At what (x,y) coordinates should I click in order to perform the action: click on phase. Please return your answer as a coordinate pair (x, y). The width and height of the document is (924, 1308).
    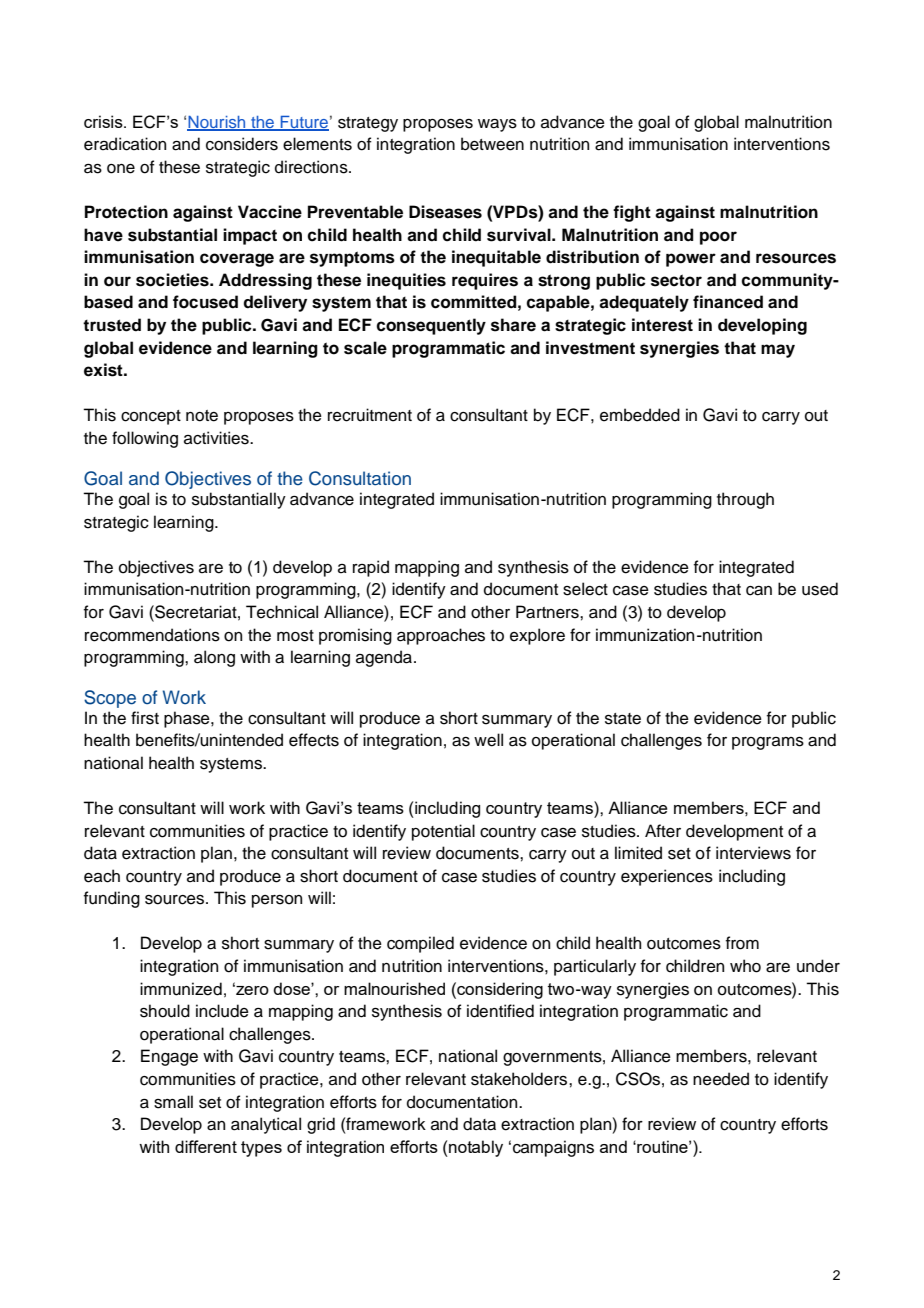
    Looking at the image, I should click on (188, 719).
